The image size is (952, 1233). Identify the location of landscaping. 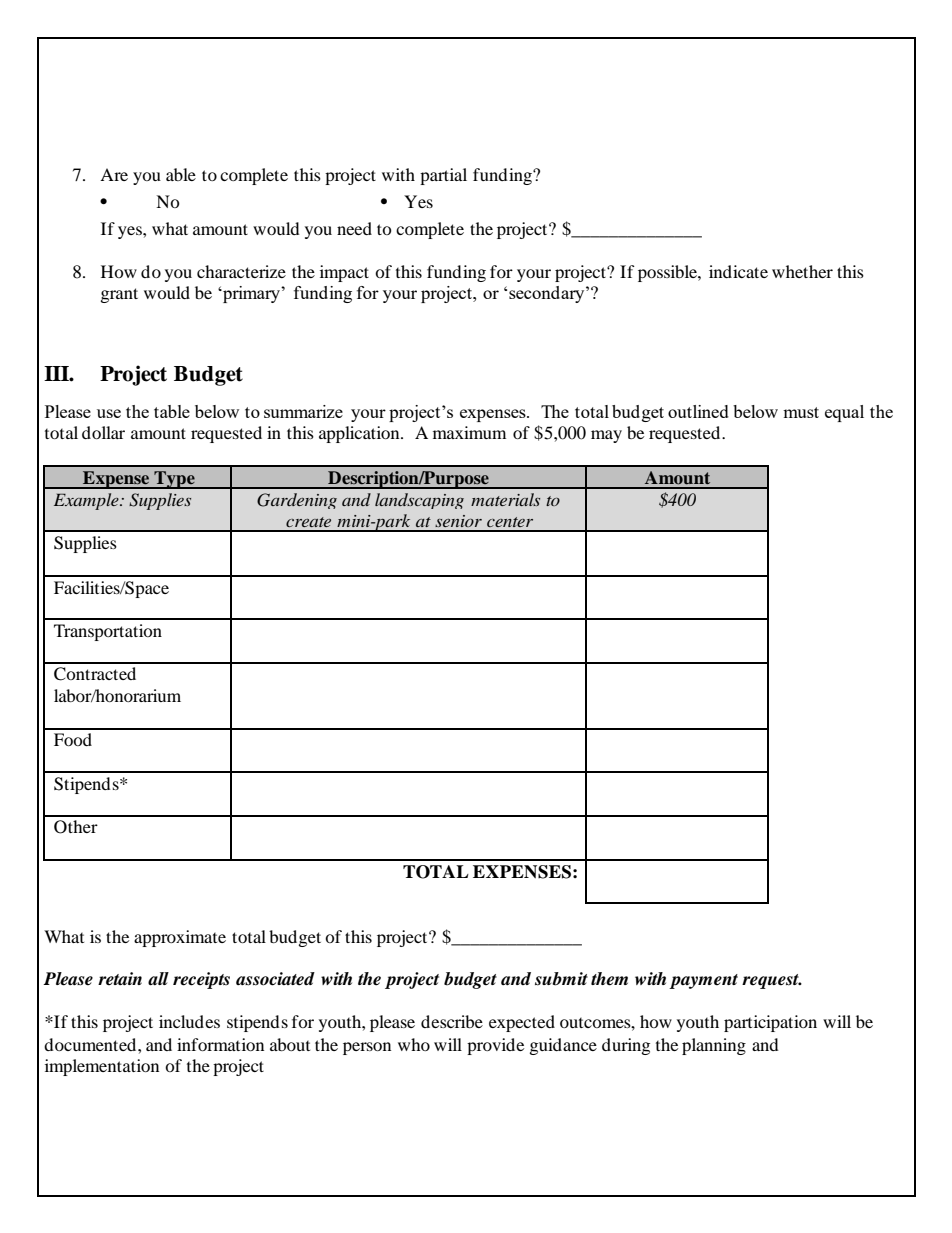
(419, 501).
